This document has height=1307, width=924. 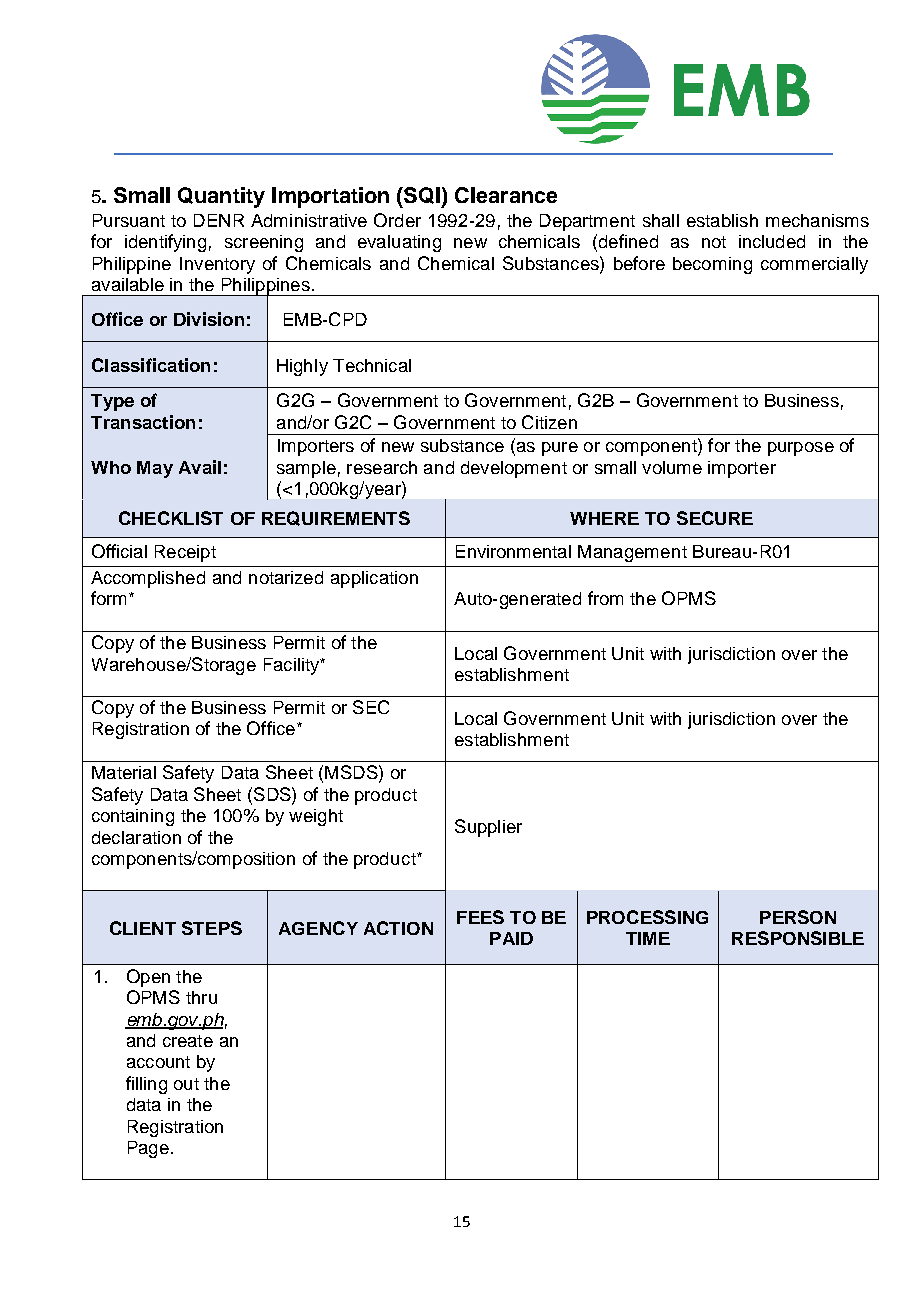 What do you see at coordinates (374, 579) in the document?
I see `application` at bounding box center [374, 579].
